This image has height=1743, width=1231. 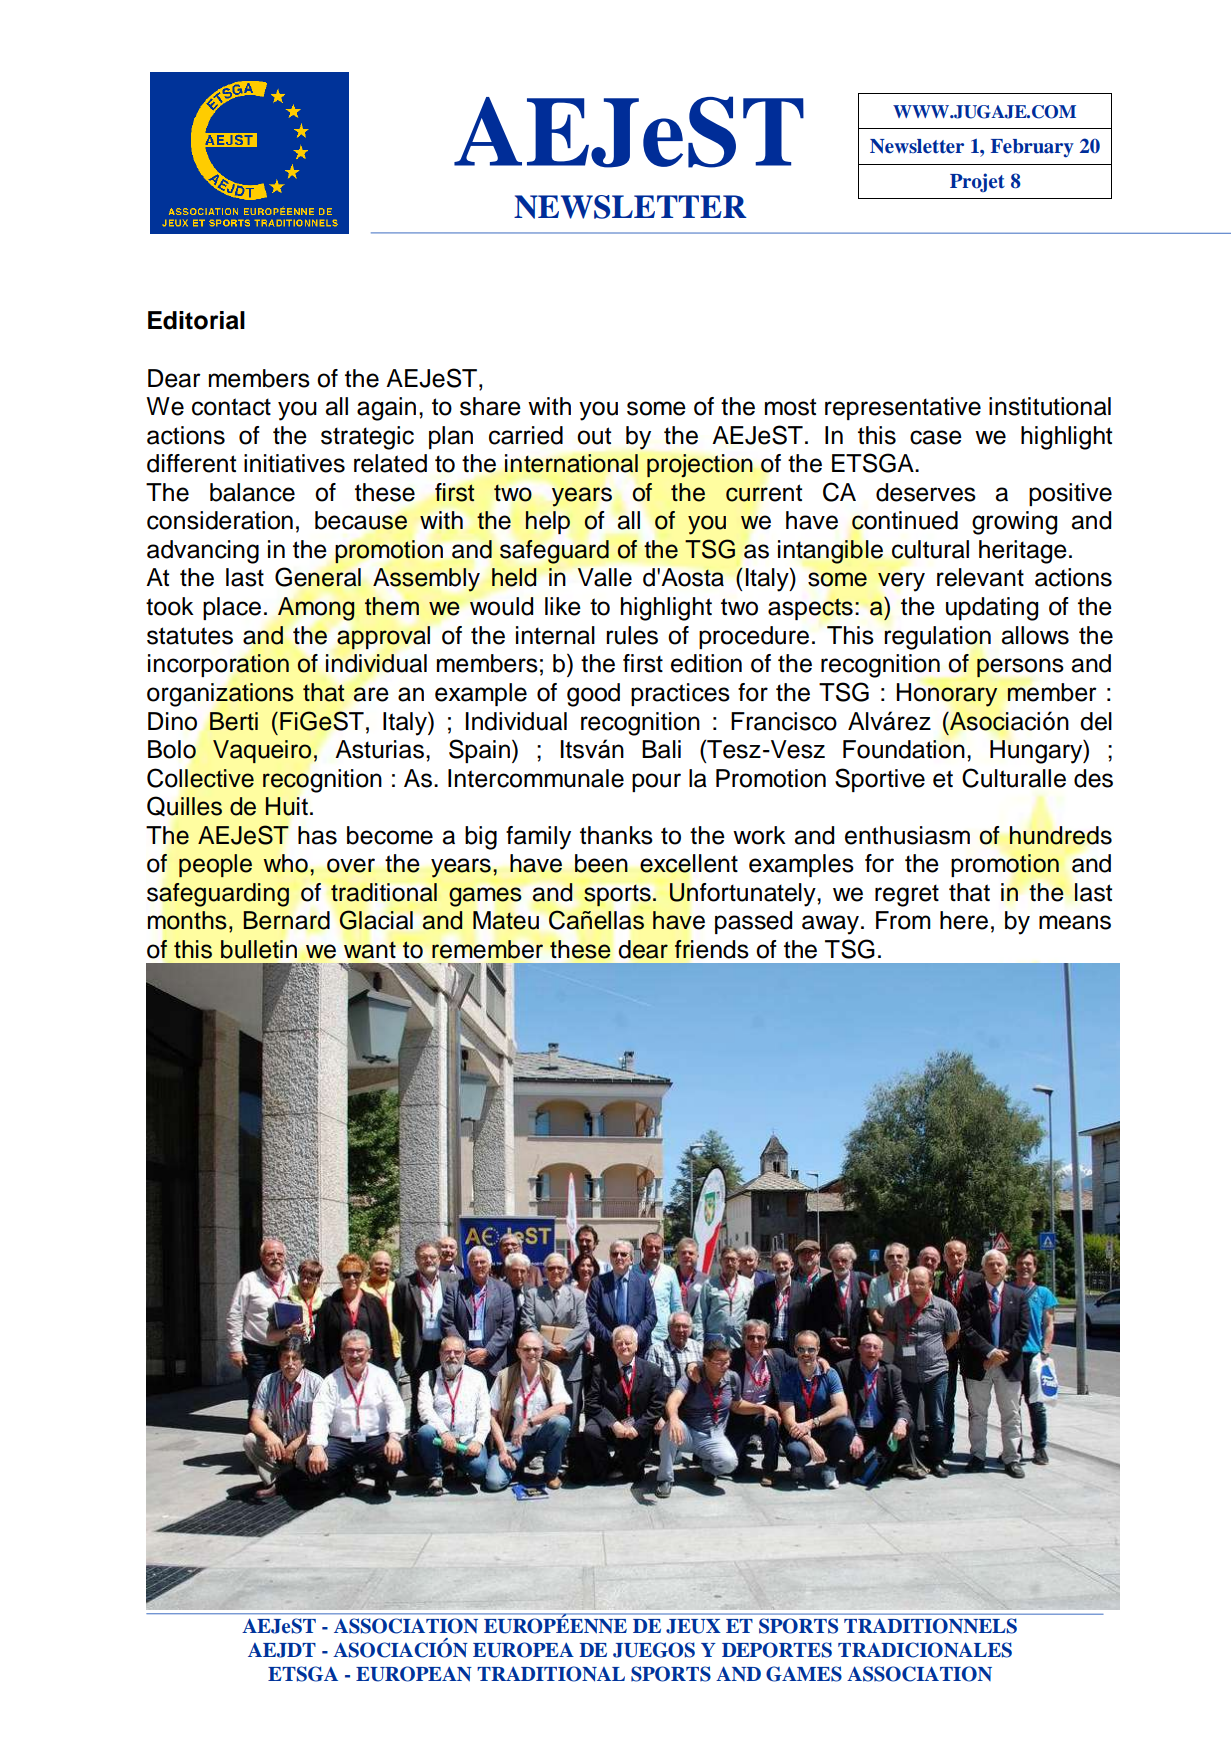 What do you see at coordinates (632, 635) in the image?
I see `rules` at bounding box center [632, 635].
